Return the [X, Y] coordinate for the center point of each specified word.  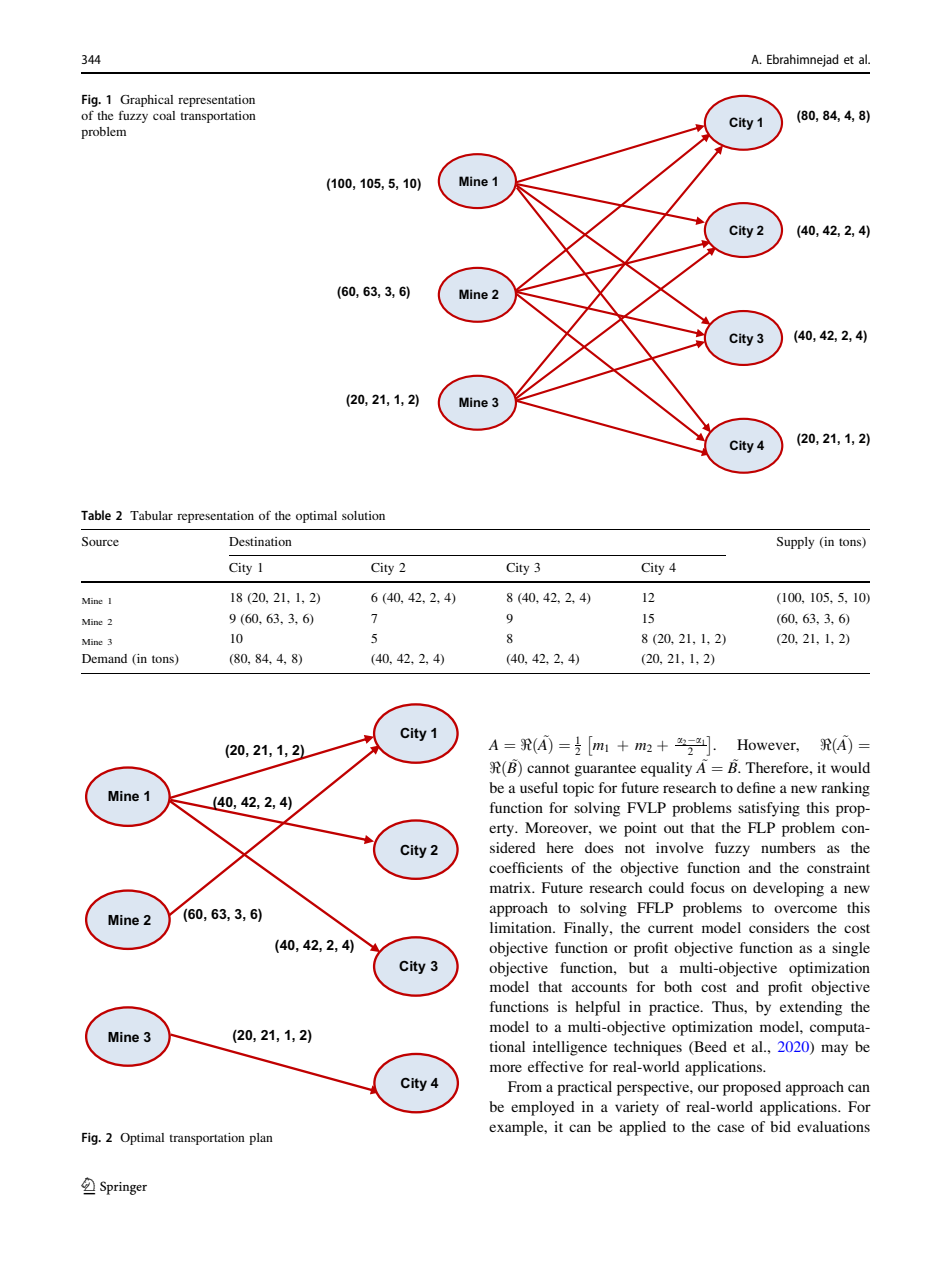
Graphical [146, 101]
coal [164, 115]
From [525, 1086]
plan [261, 1139]
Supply [795, 543]
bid [780, 1126]
